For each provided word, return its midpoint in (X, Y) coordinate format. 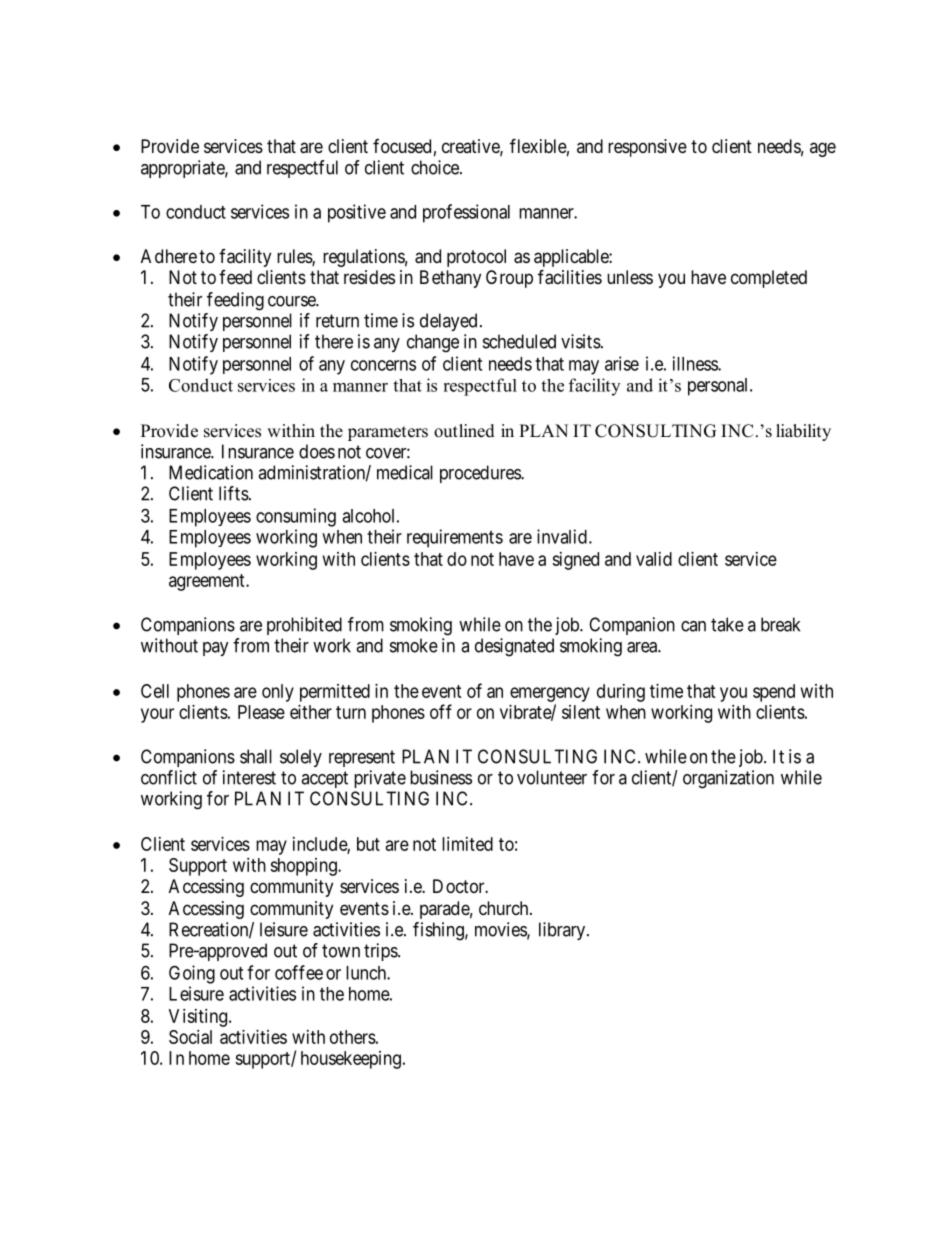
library (563, 931)
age (823, 149)
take (727, 624)
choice (436, 167)
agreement (208, 582)
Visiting (199, 1018)
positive (357, 213)
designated (514, 647)
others (353, 1037)
